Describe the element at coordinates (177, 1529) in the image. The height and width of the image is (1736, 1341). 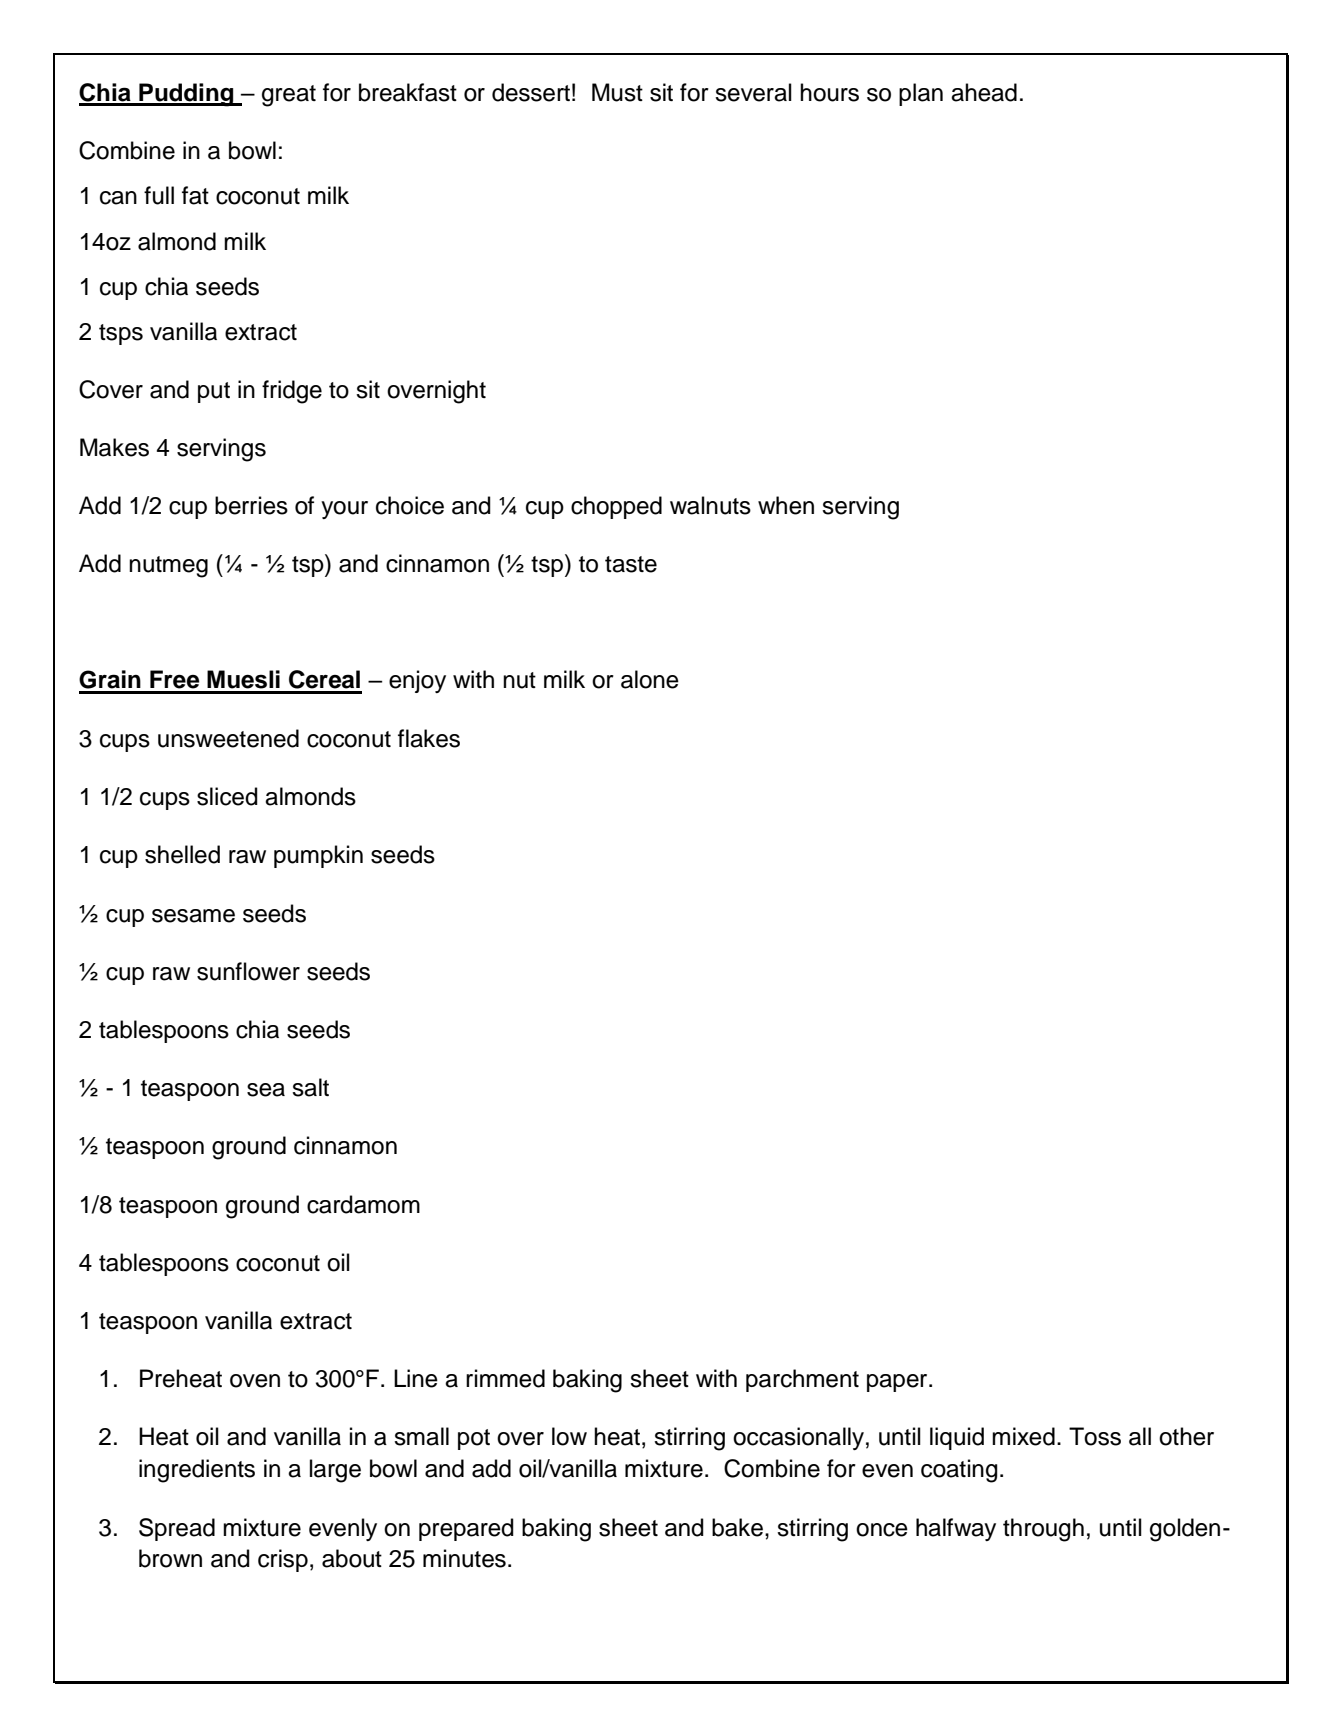
I see `Spread` at that location.
